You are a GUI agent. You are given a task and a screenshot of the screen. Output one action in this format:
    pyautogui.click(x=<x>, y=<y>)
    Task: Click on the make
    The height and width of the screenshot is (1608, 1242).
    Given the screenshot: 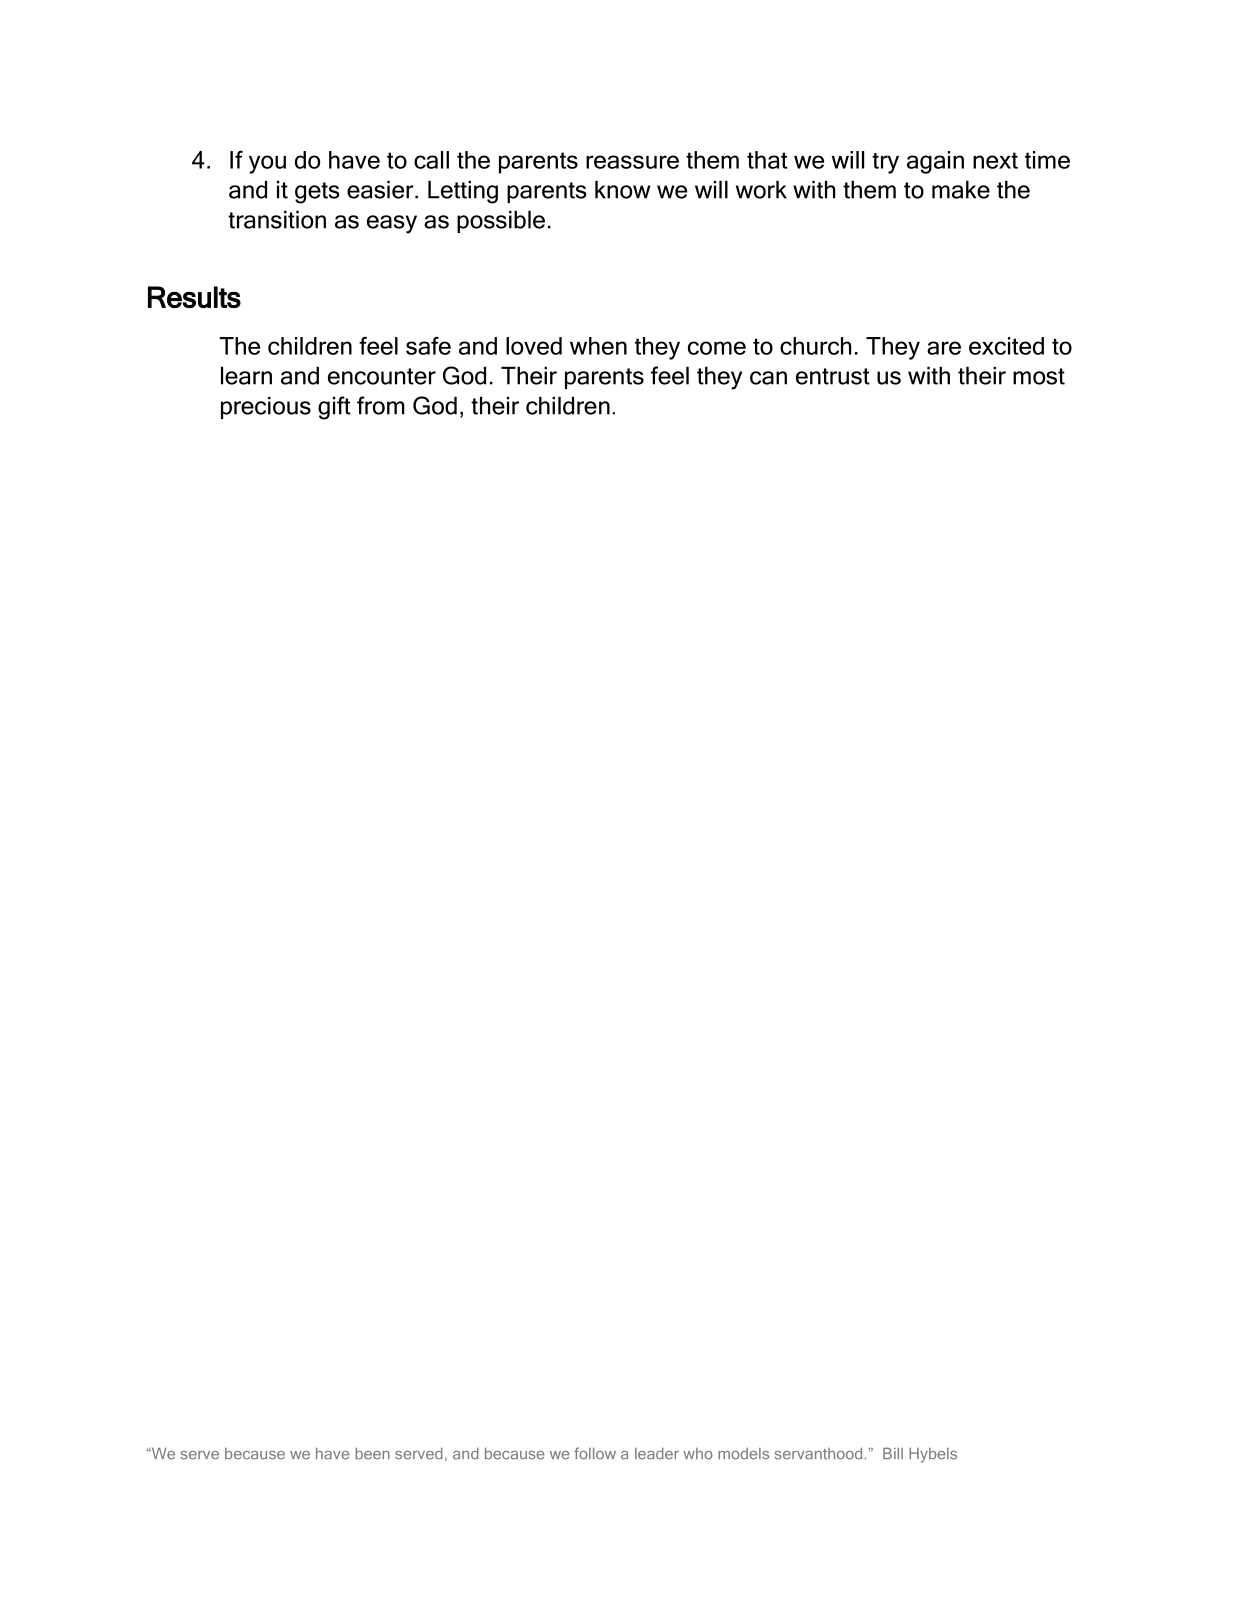 What is the action you would take?
    pyautogui.click(x=961, y=190)
